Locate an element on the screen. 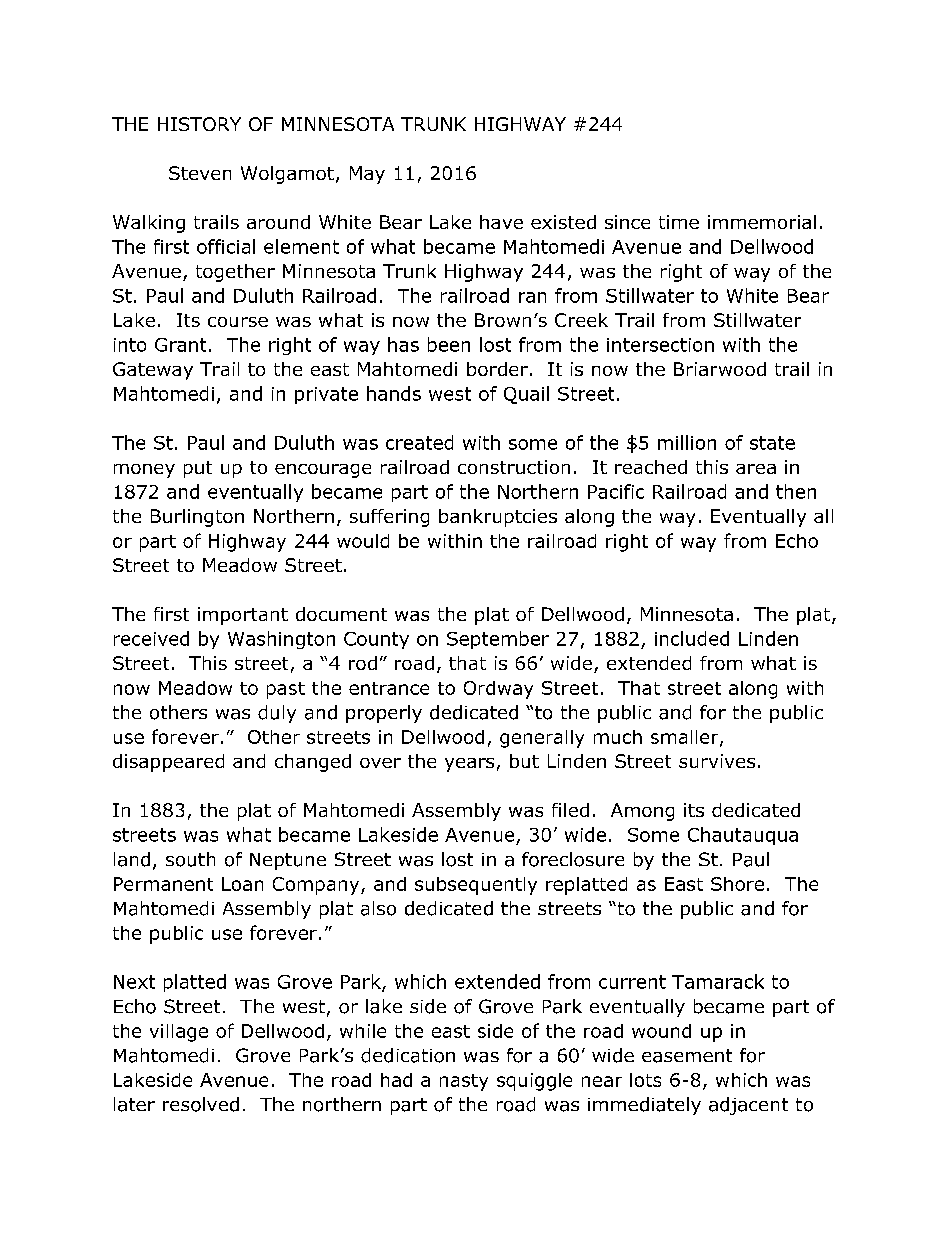  put is located at coordinates (198, 469).
